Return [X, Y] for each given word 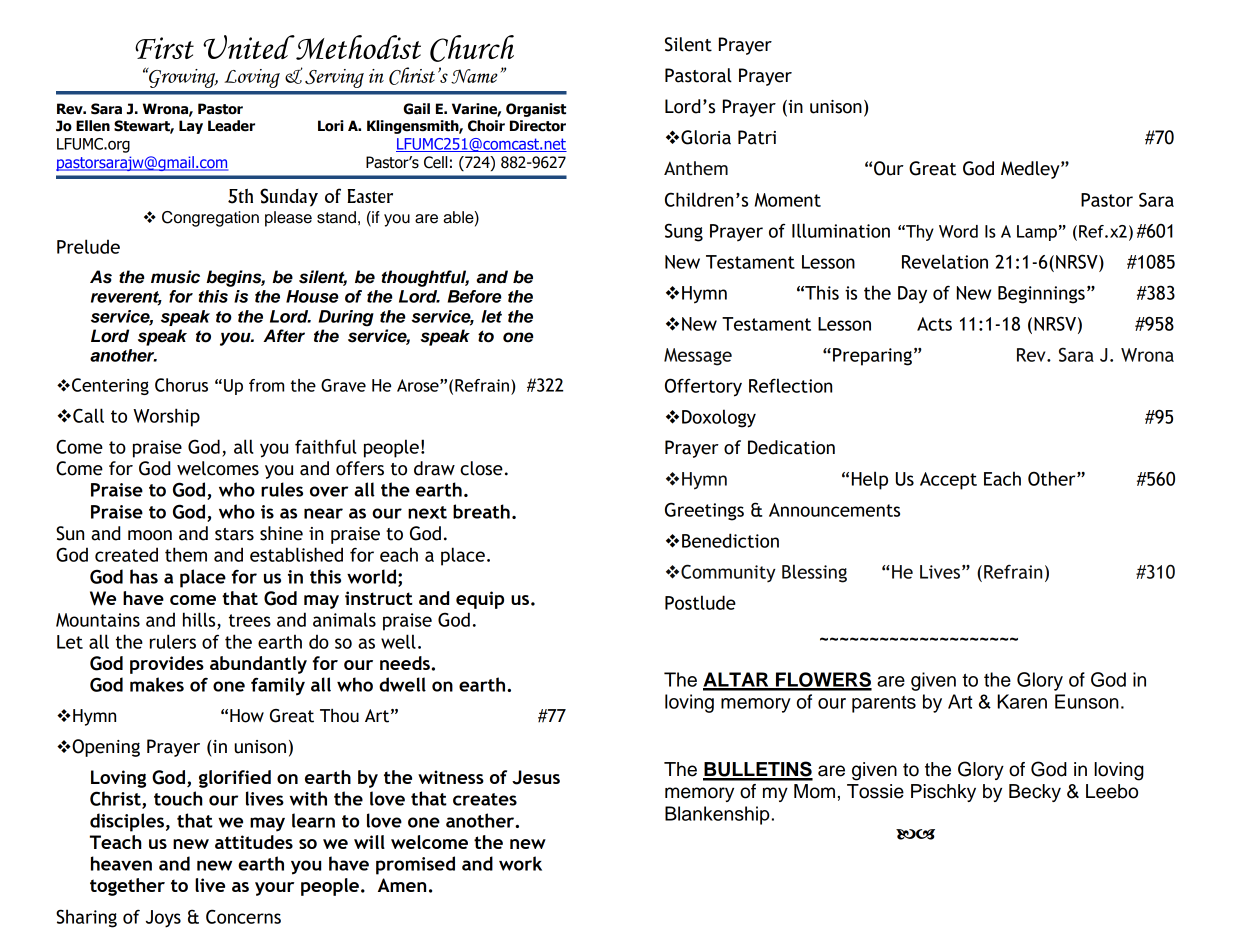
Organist [536, 110]
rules [282, 489]
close [481, 468]
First [164, 48]
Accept [948, 481]
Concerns [243, 916]
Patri [757, 137]
